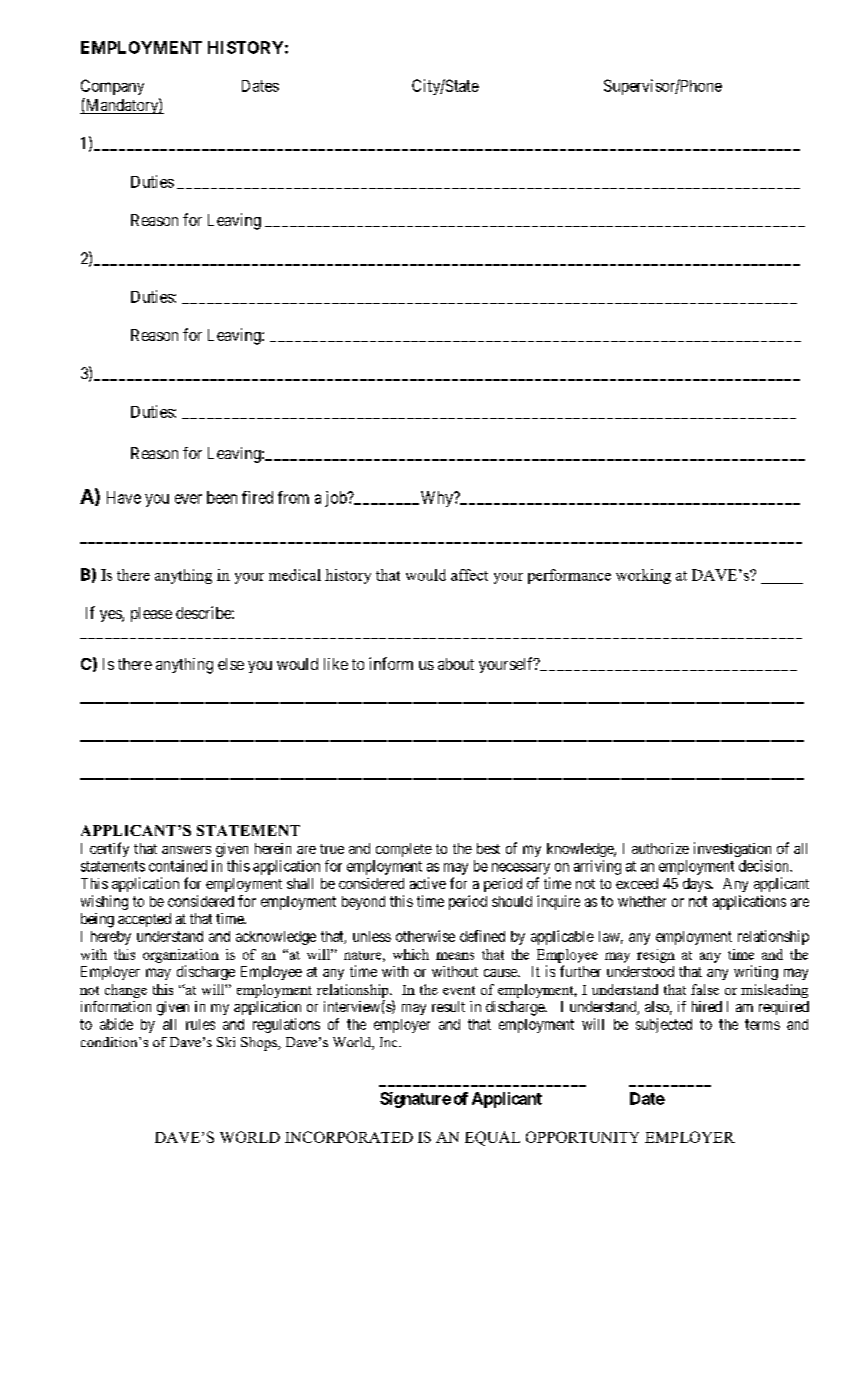 The height and width of the screenshot is (1400, 849). I want to click on ever, so click(188, 499).
